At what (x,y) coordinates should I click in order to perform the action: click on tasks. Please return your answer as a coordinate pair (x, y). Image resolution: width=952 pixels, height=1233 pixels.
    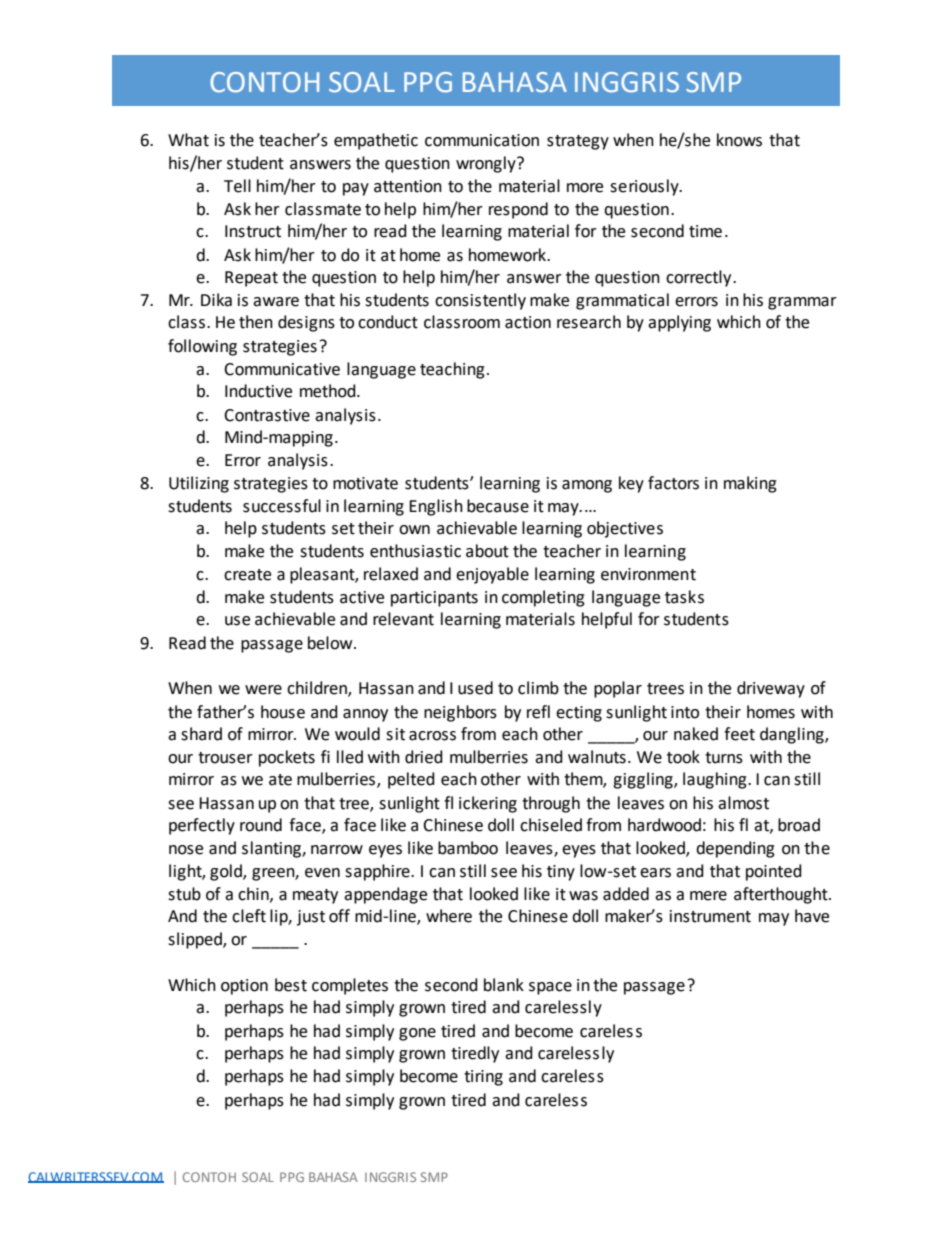
    Looking at the image, I should click on (684, 597).
